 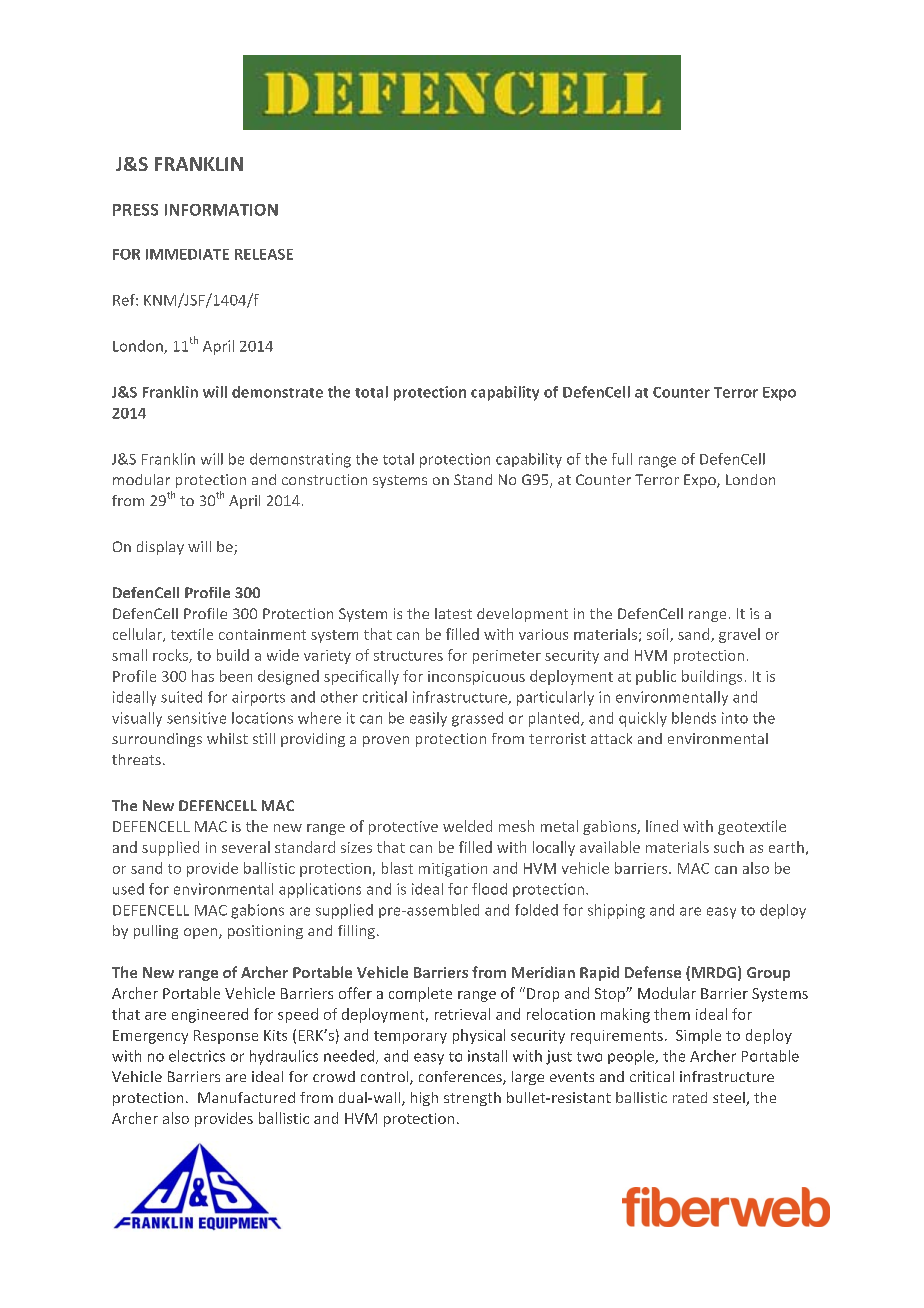 I want to click on rated, so click(x=690, y=1097).
